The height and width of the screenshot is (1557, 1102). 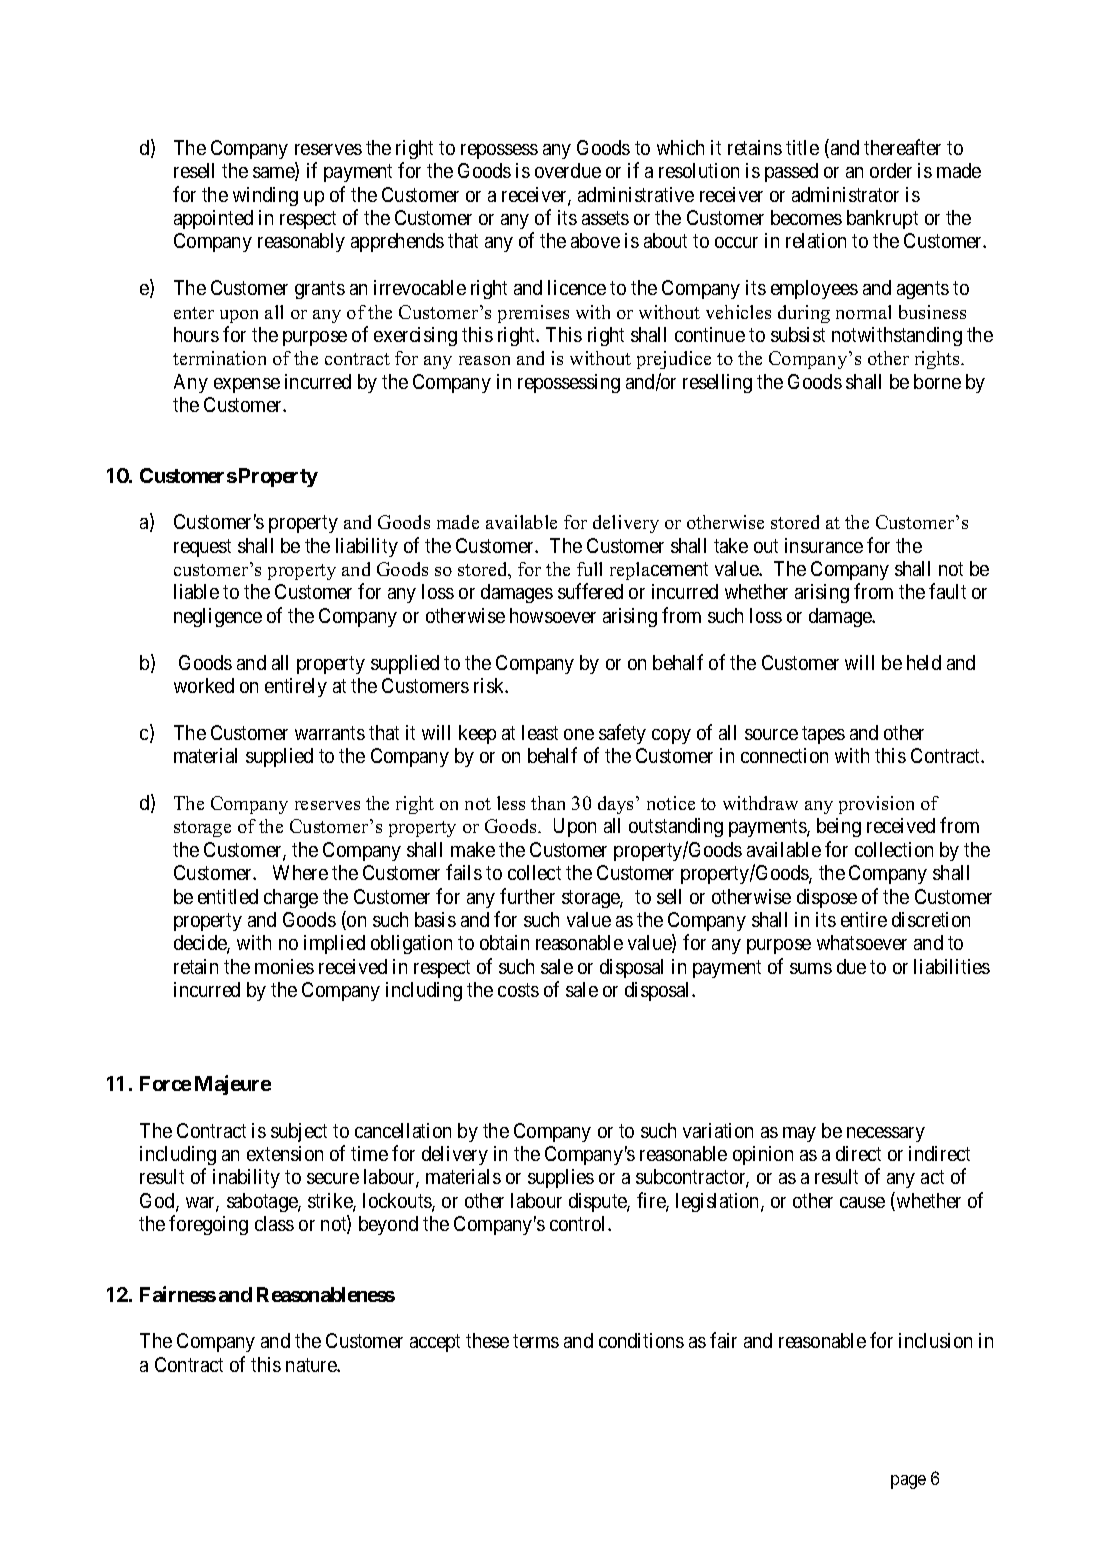 I want to click on page, so click(x=908, y=1482).
